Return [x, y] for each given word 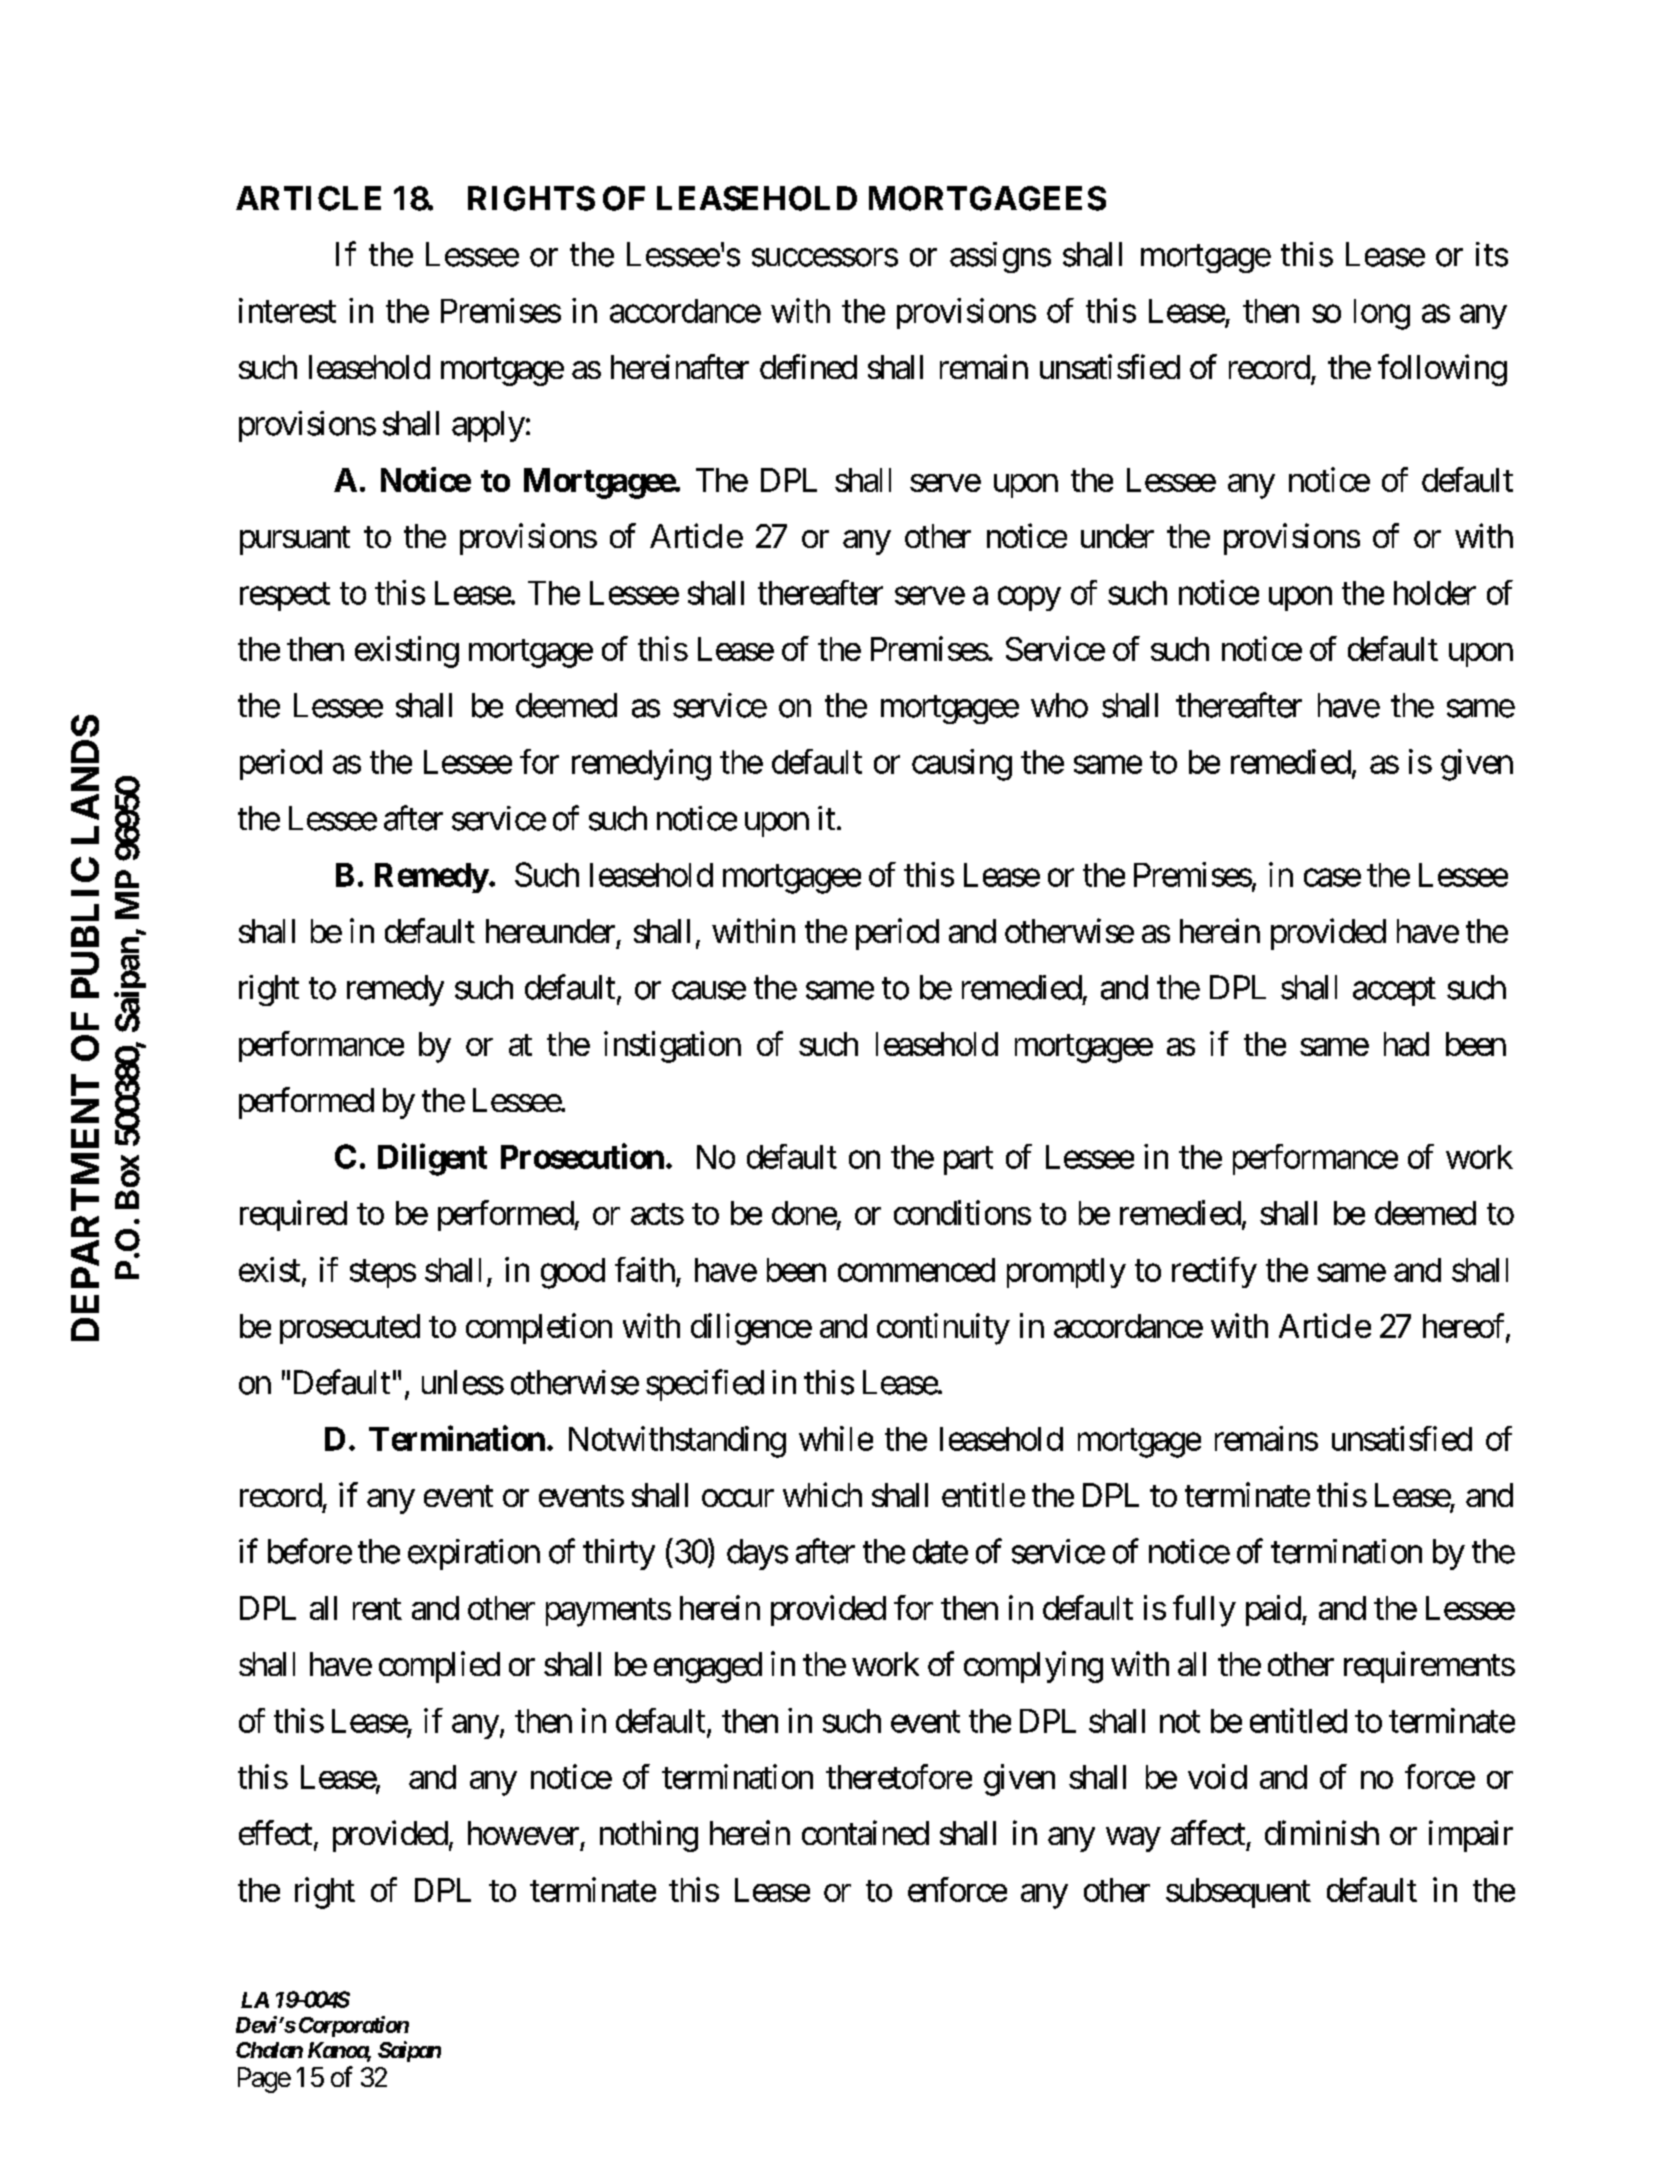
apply [488, 426]
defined [808, 366]
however [523, 1833]
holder [1435, 593]
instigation [672, 1047]
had [1406, 1044]
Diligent [432, 1160]
